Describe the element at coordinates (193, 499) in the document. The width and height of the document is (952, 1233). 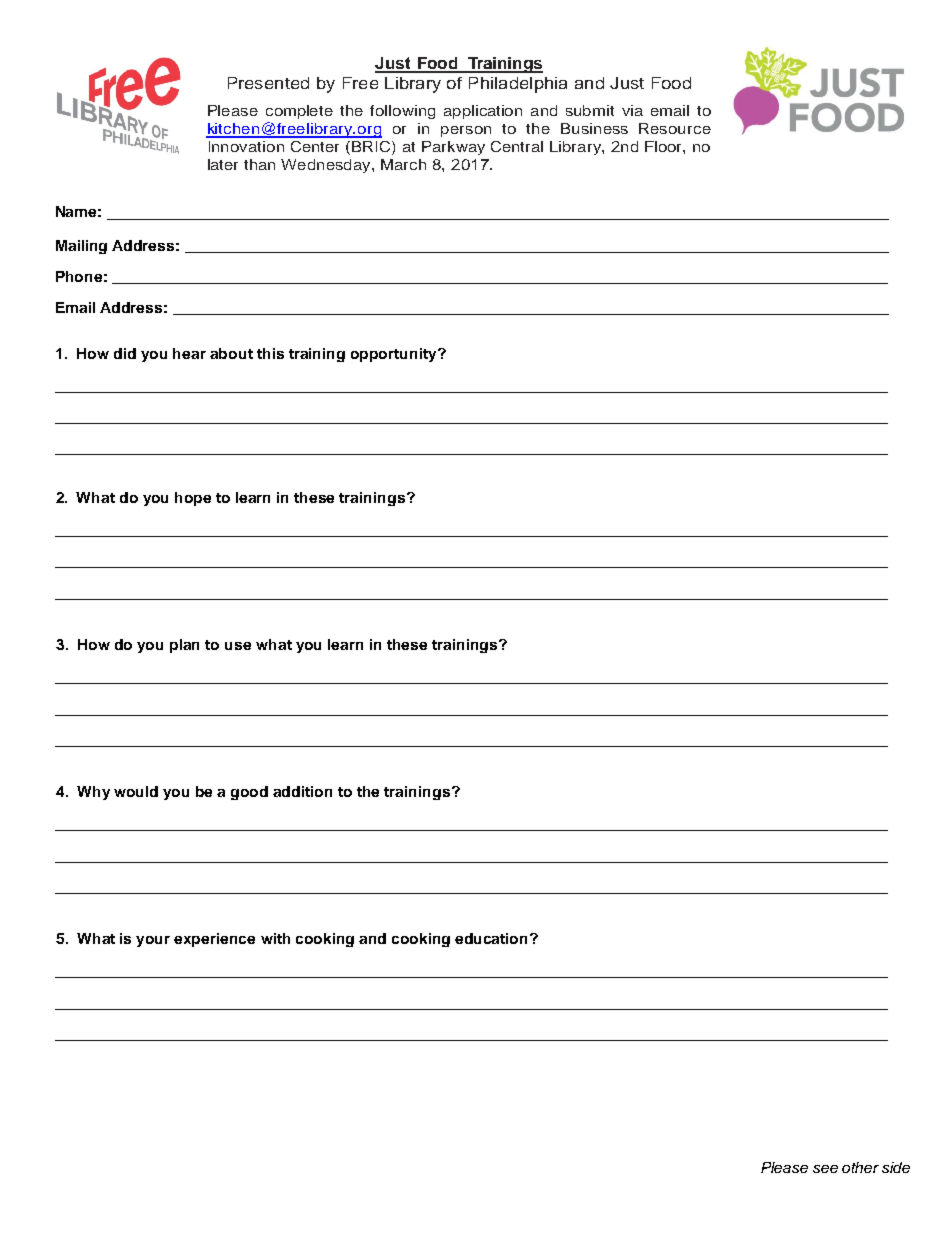
I see `hope` at that location.
